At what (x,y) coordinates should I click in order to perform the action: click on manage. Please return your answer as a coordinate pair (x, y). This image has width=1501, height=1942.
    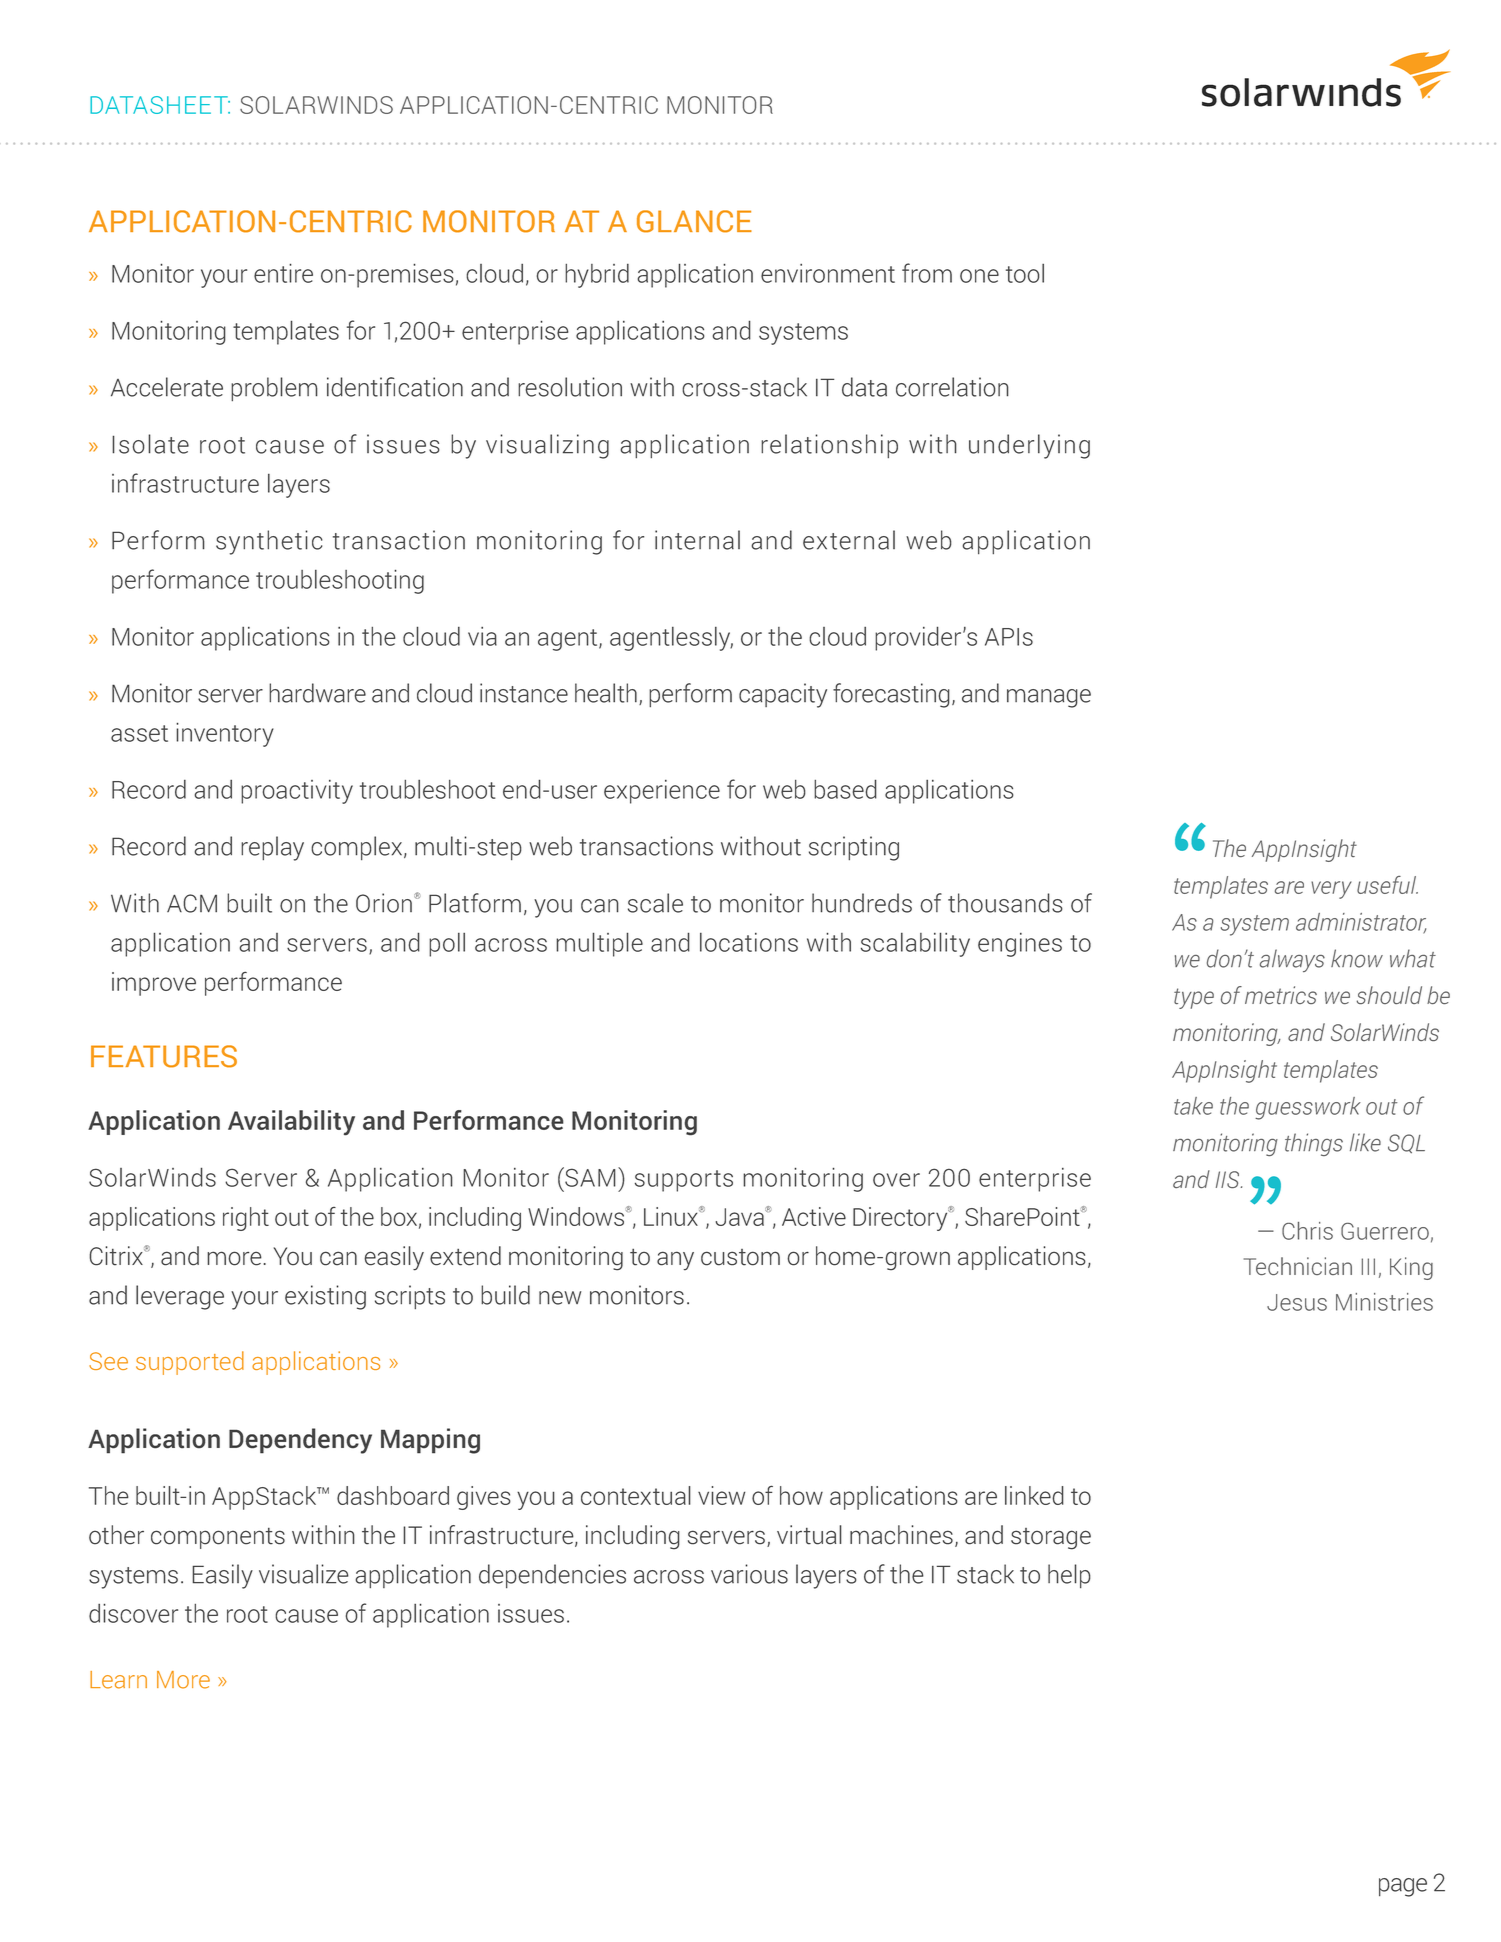
    Looking at the image, I should click on (1049, 698).
